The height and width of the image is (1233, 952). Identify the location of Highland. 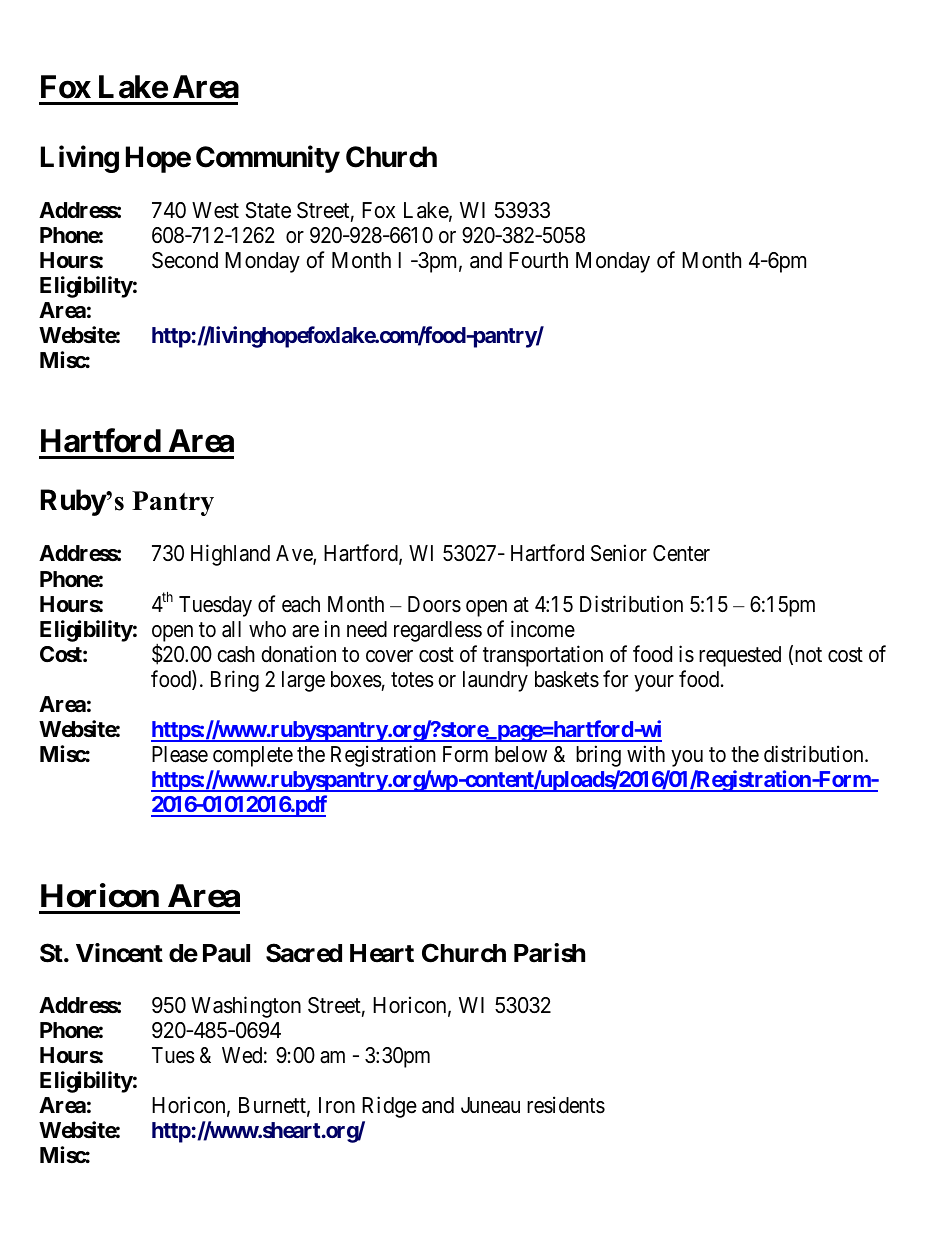
(230, 555).
